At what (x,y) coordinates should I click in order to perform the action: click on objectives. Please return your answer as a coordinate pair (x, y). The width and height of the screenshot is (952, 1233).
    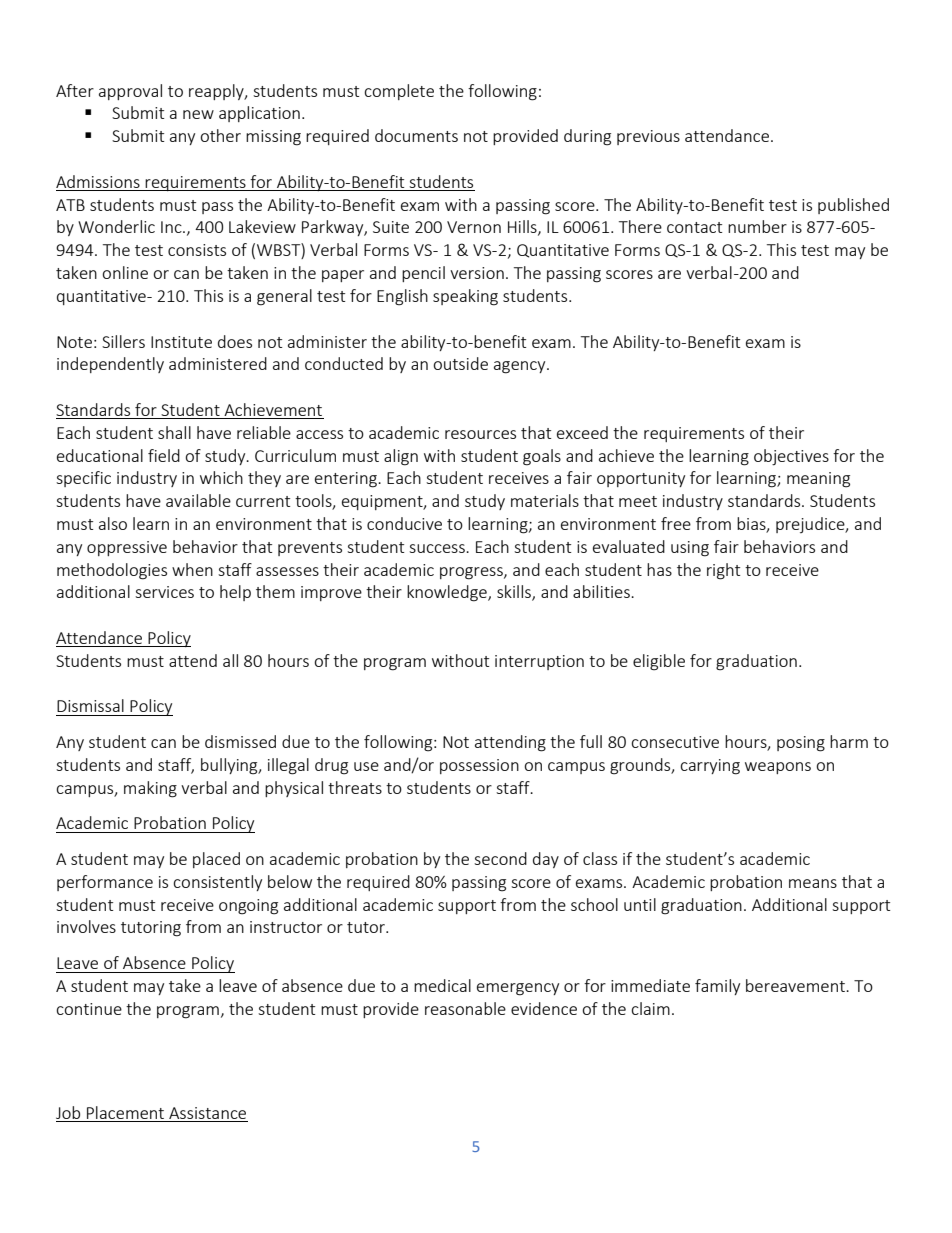
    Looking at the image, I should click on (791, 457).
